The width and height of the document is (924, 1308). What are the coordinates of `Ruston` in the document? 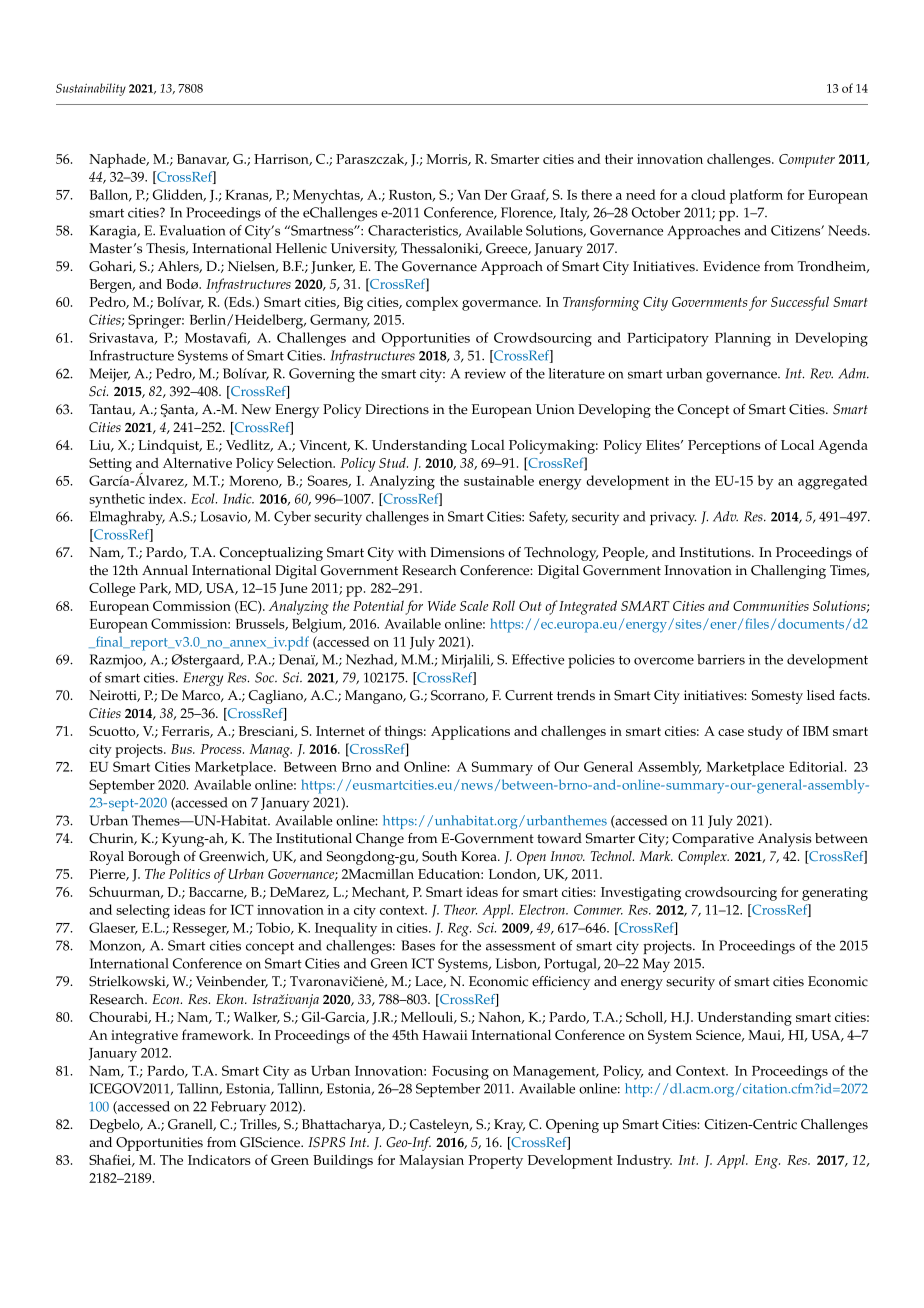 It's located at (412, 196).
